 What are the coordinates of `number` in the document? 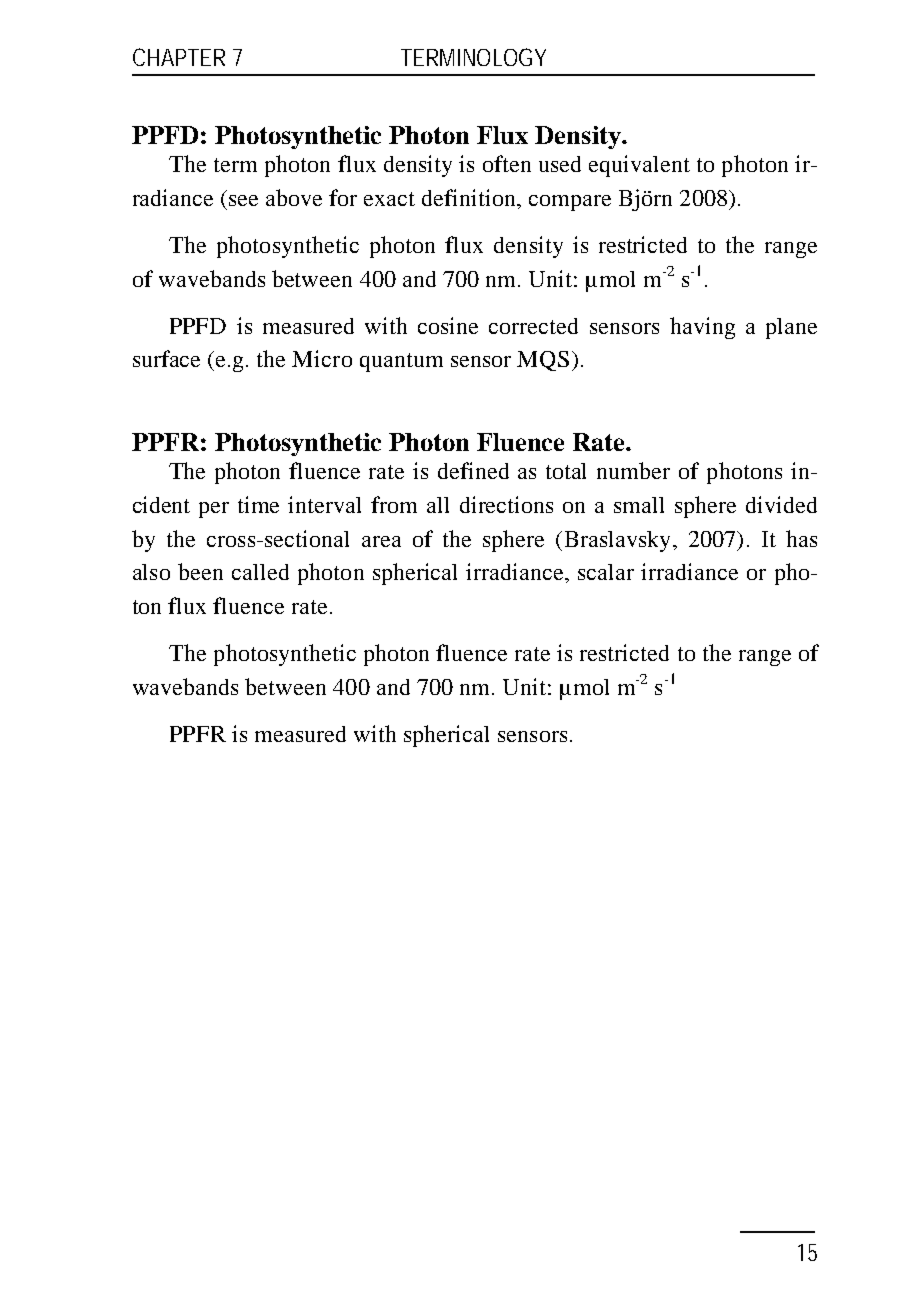 It's located at (633, 470).
